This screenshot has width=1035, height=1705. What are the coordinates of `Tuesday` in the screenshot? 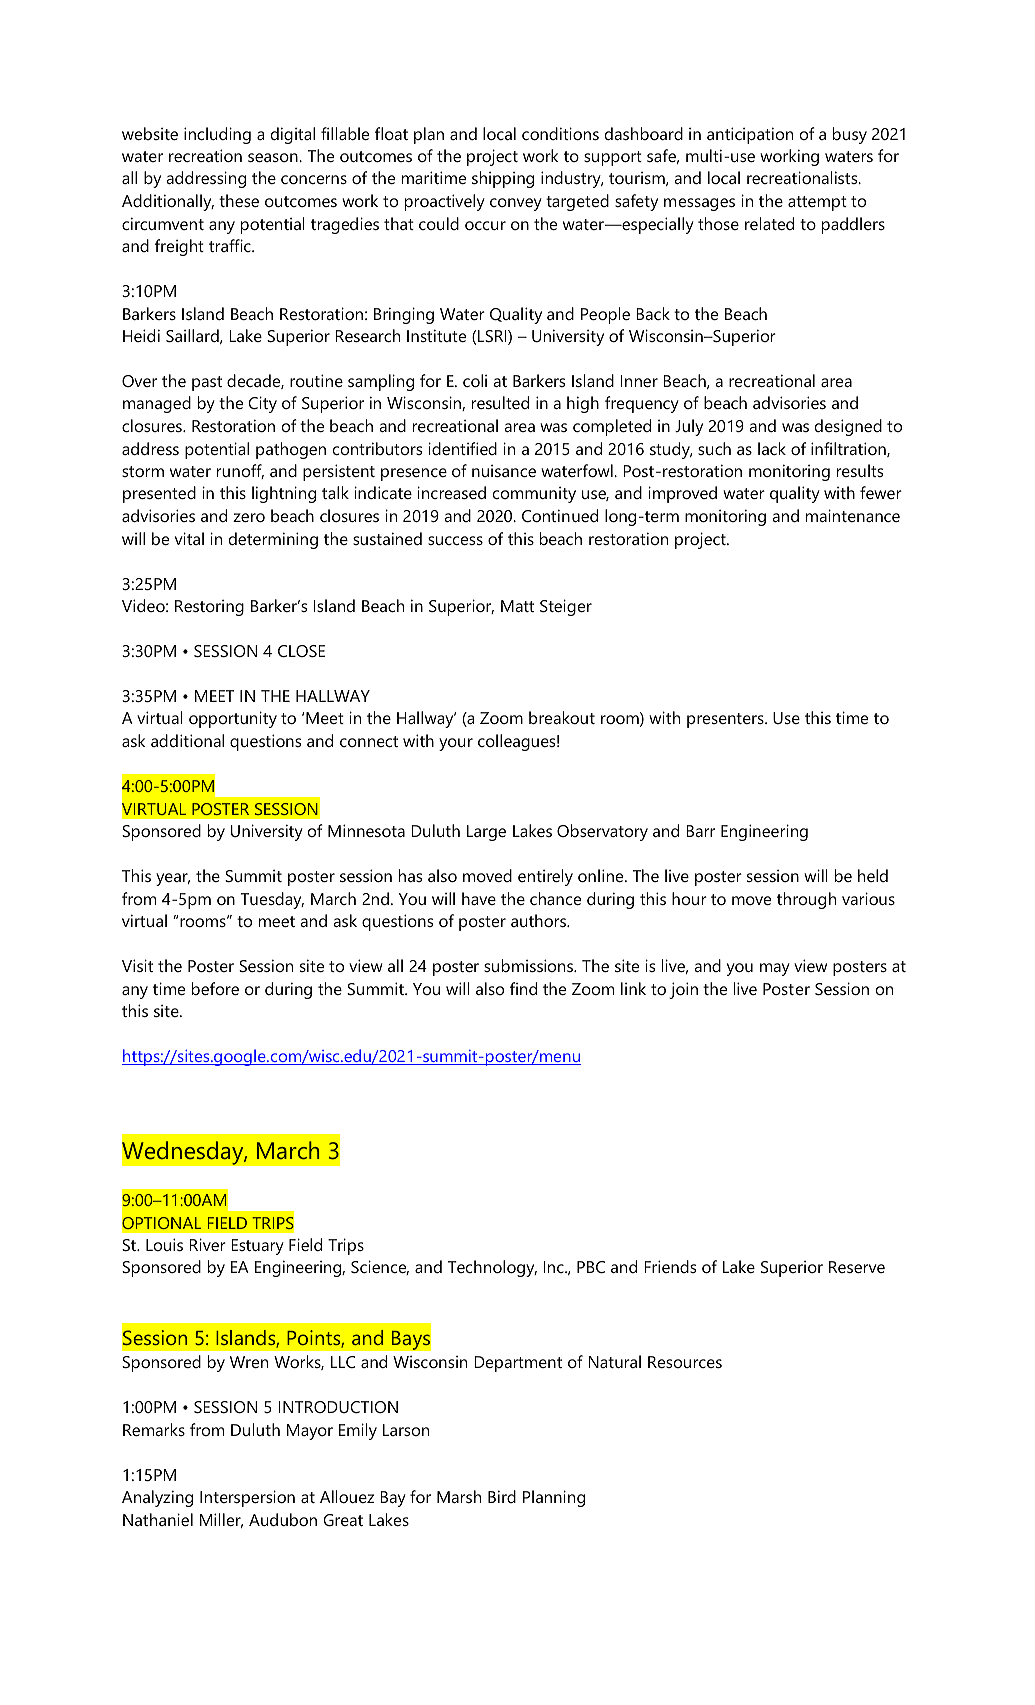 It's located at (272, 900).
